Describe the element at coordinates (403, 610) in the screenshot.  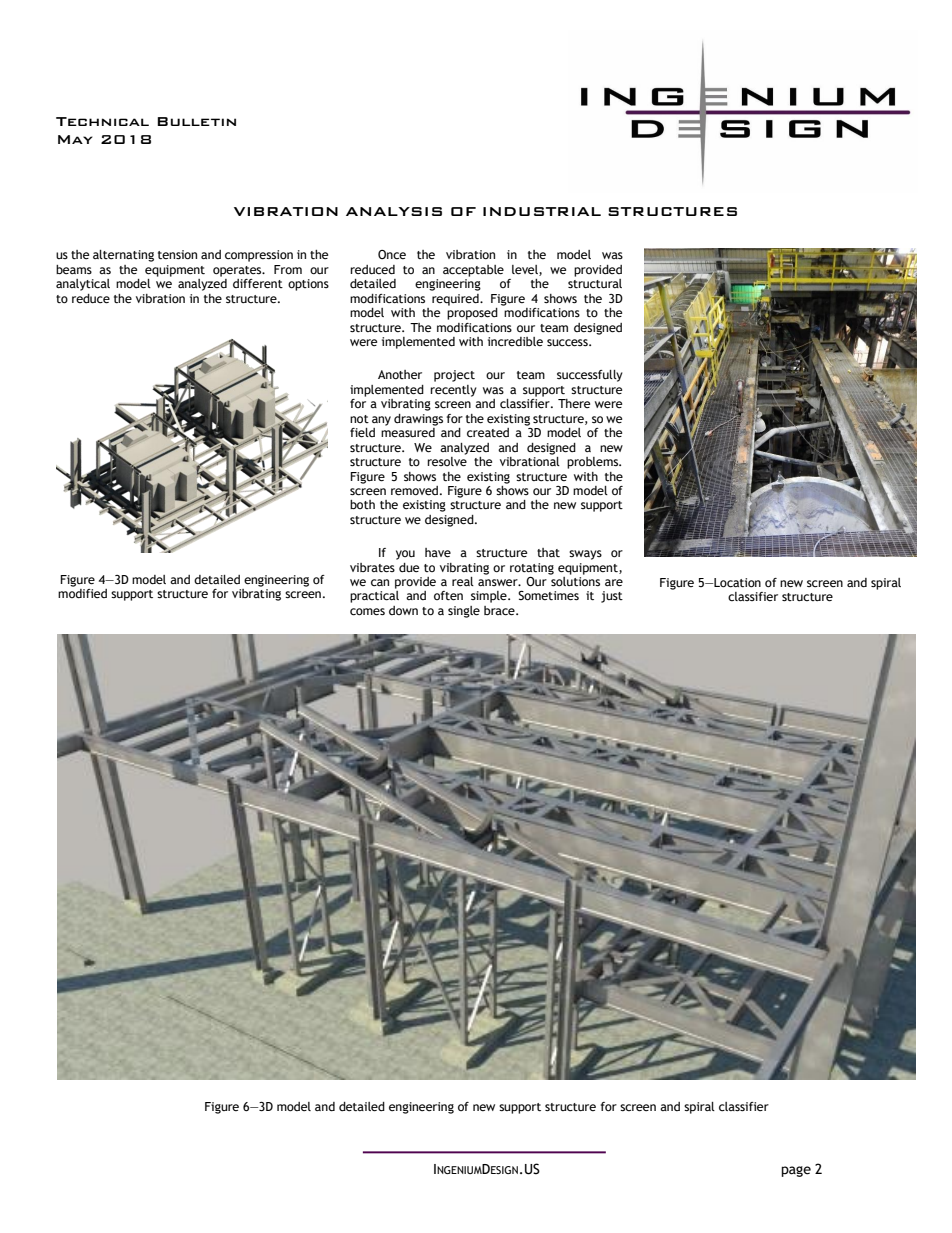
I see `down` at that location.
